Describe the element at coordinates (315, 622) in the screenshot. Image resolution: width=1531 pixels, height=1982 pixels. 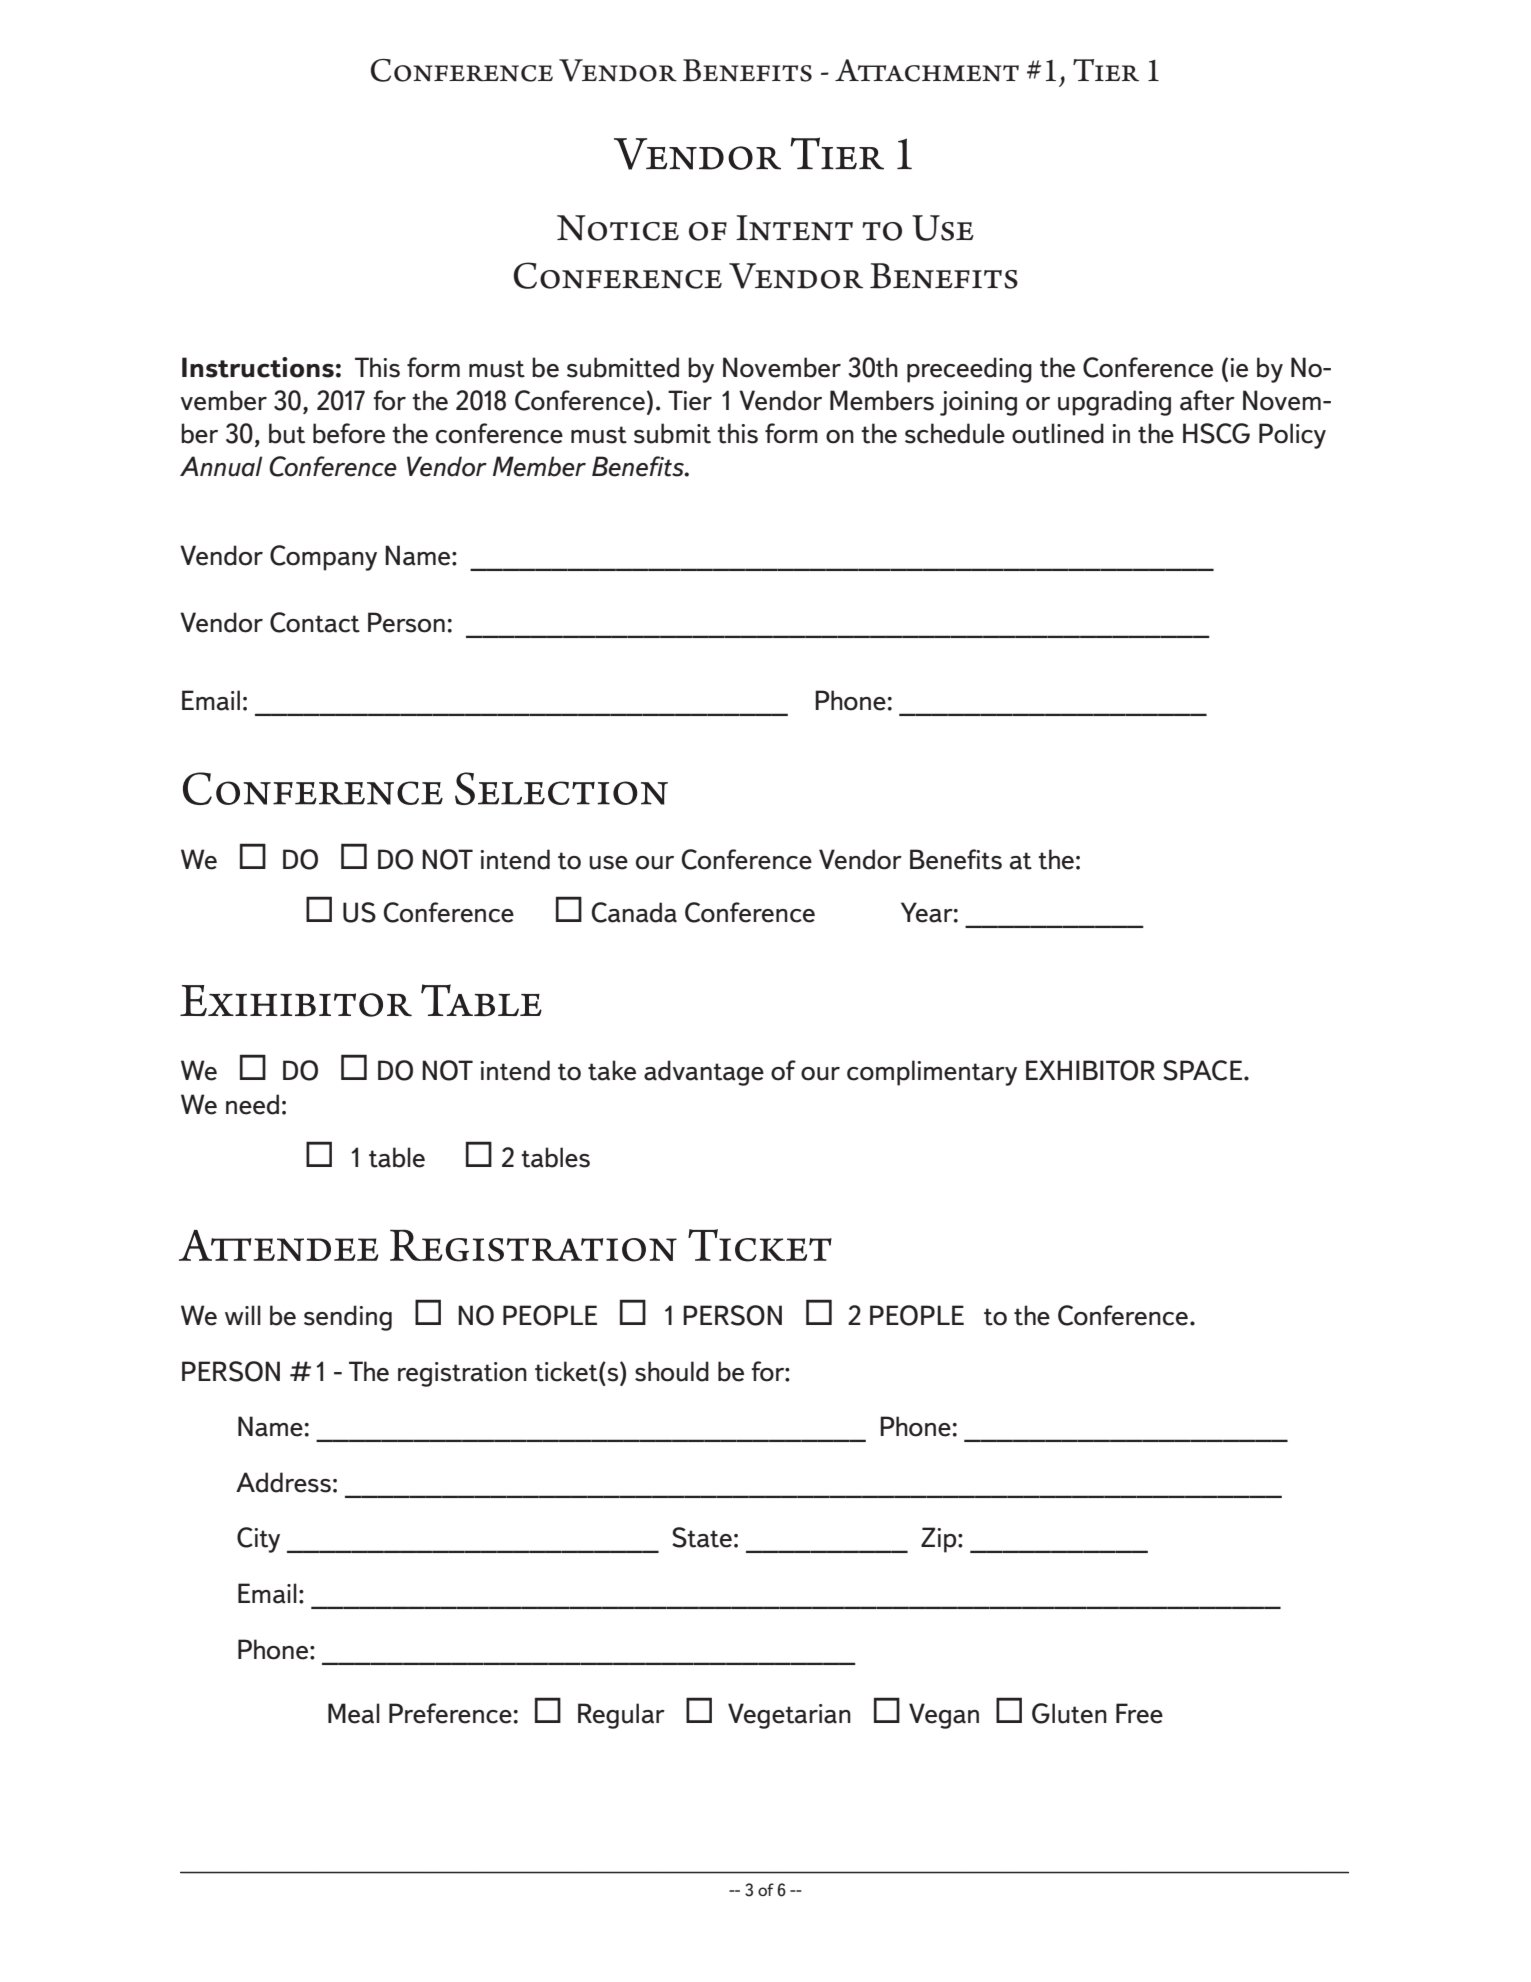
I see `Contact` at that location.
